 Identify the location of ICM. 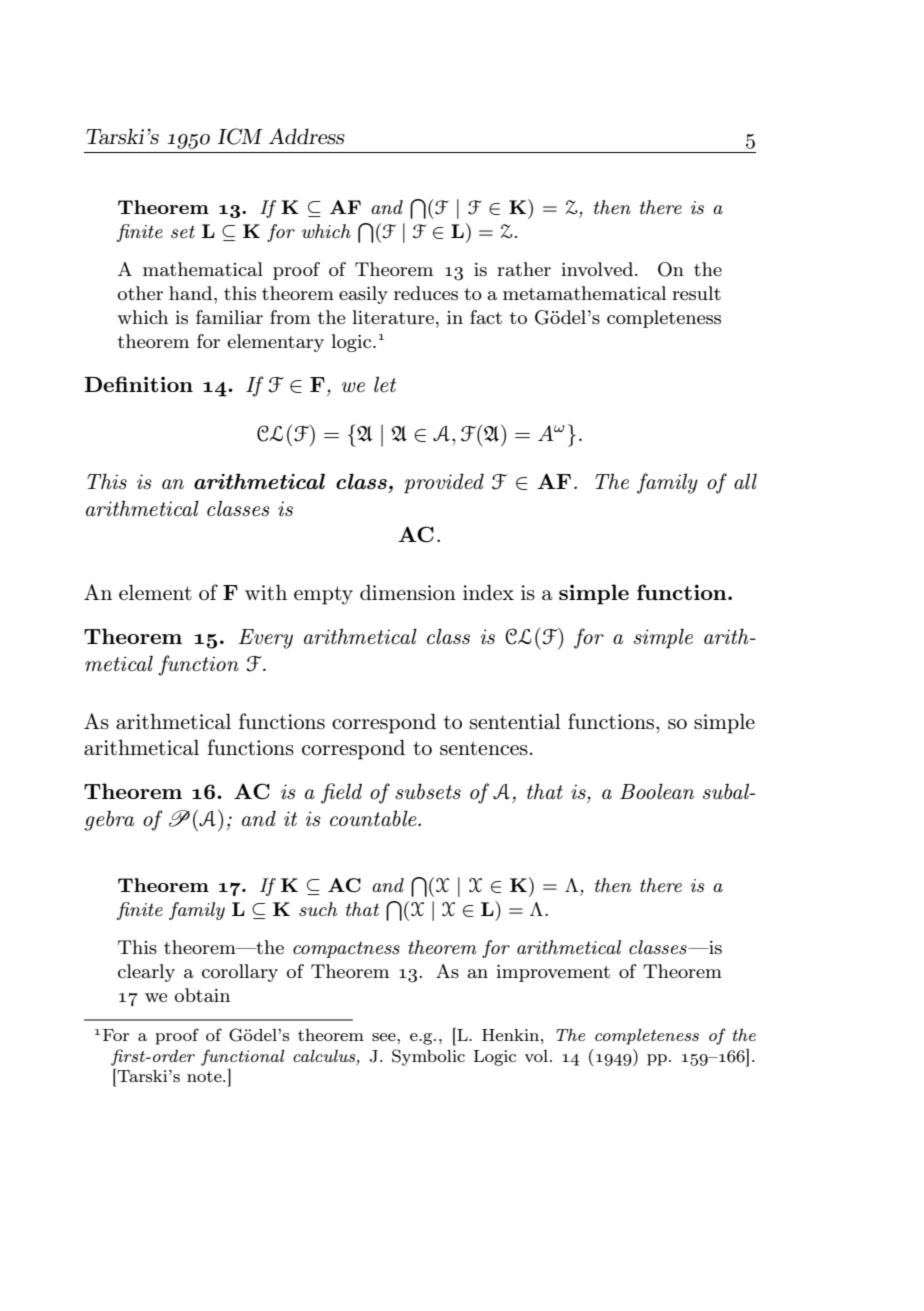
(240, 136).
